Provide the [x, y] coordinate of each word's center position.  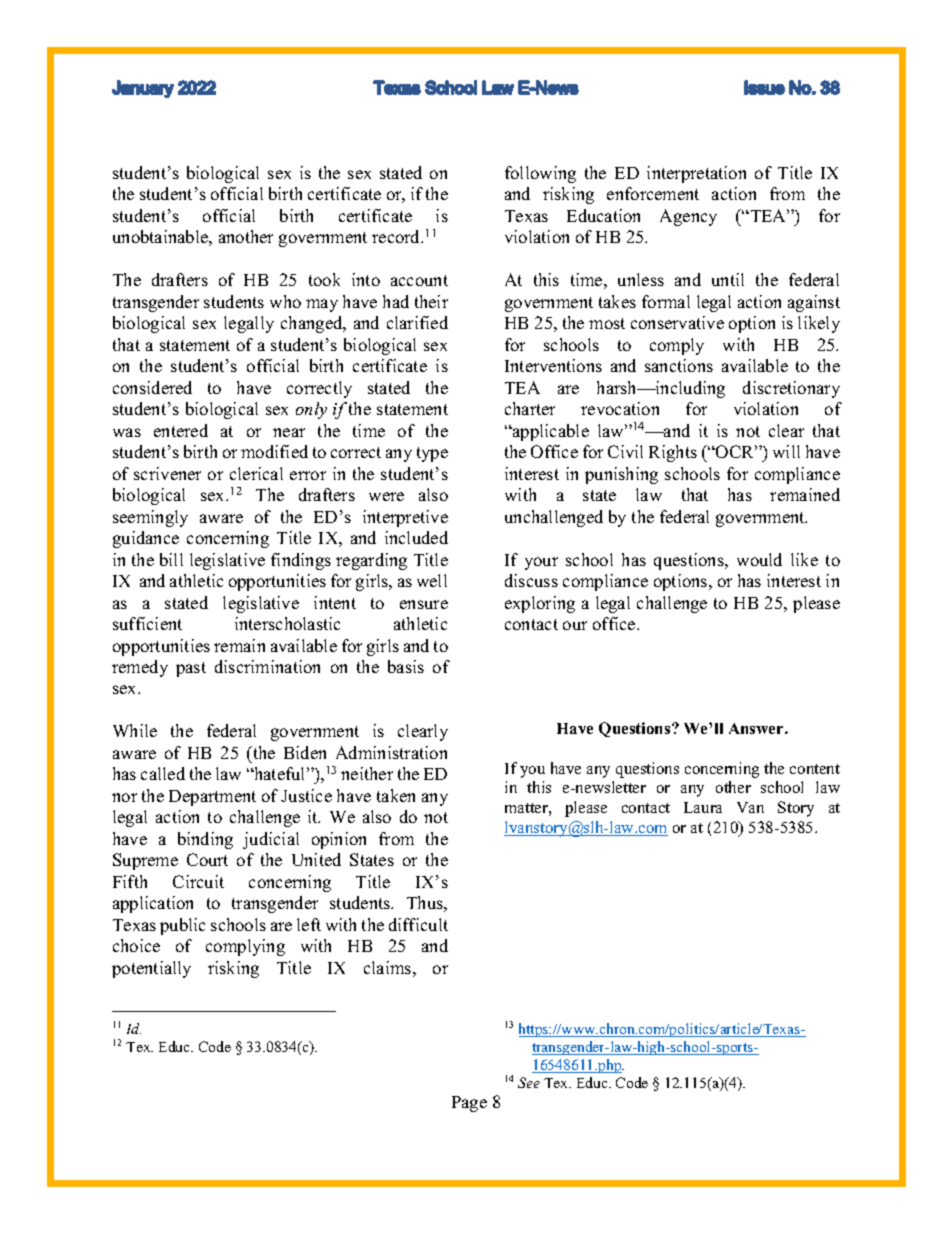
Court [207, 859]
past [191, 669]
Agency [688, 217]
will [786, 451]
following [540, 174]
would [759, 559]
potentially [151, 969]
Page [469, 1104]
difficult [418, 924]
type [432, 454]
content [815, 769]
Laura [703, 807]
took [324, 279]
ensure [424, 604]
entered [181, 430]
